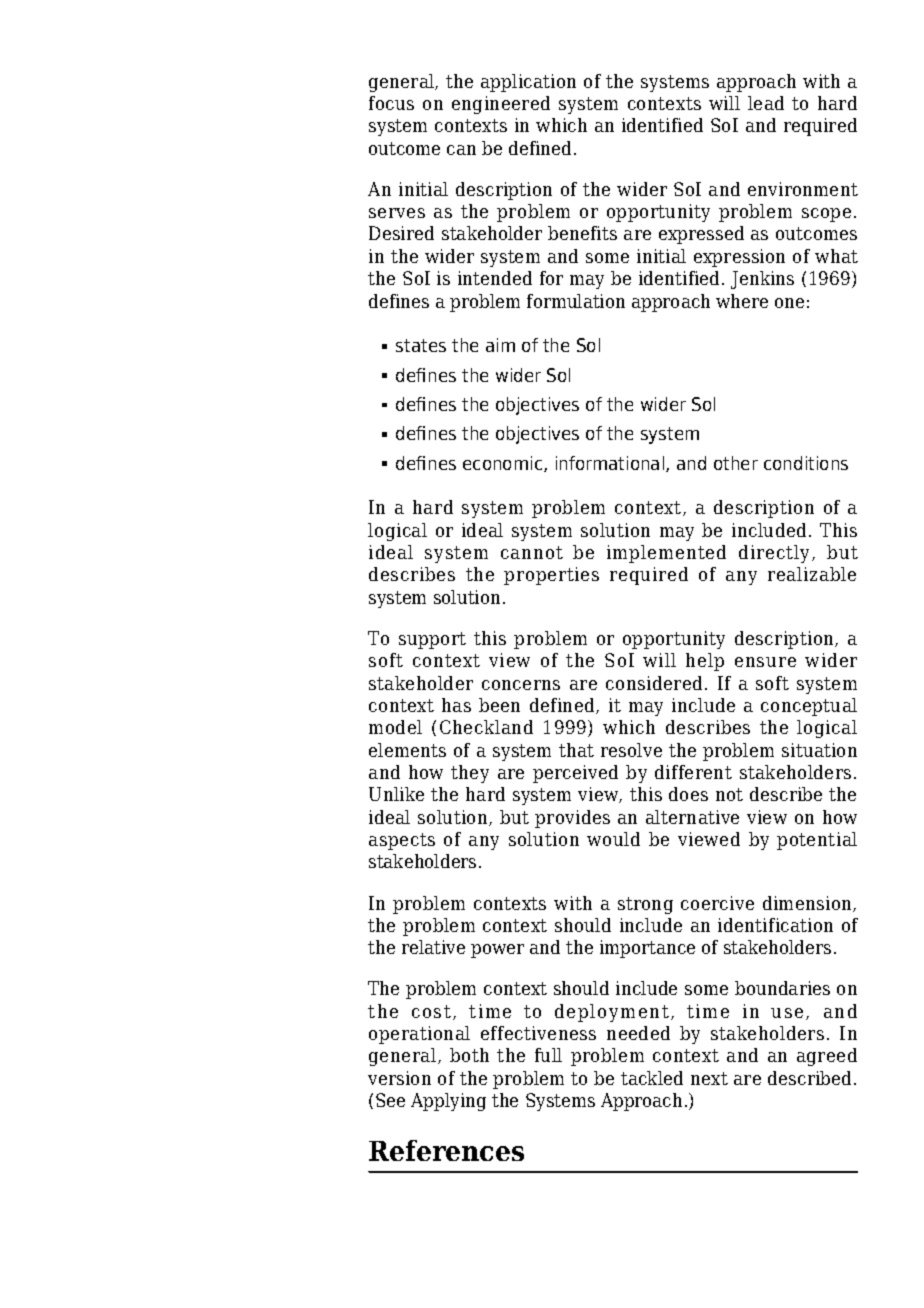 The image size is (924, 1308). What do you see at coordinates (432, 640) in the document?
I see `support` at bounding box center [432, 640].
